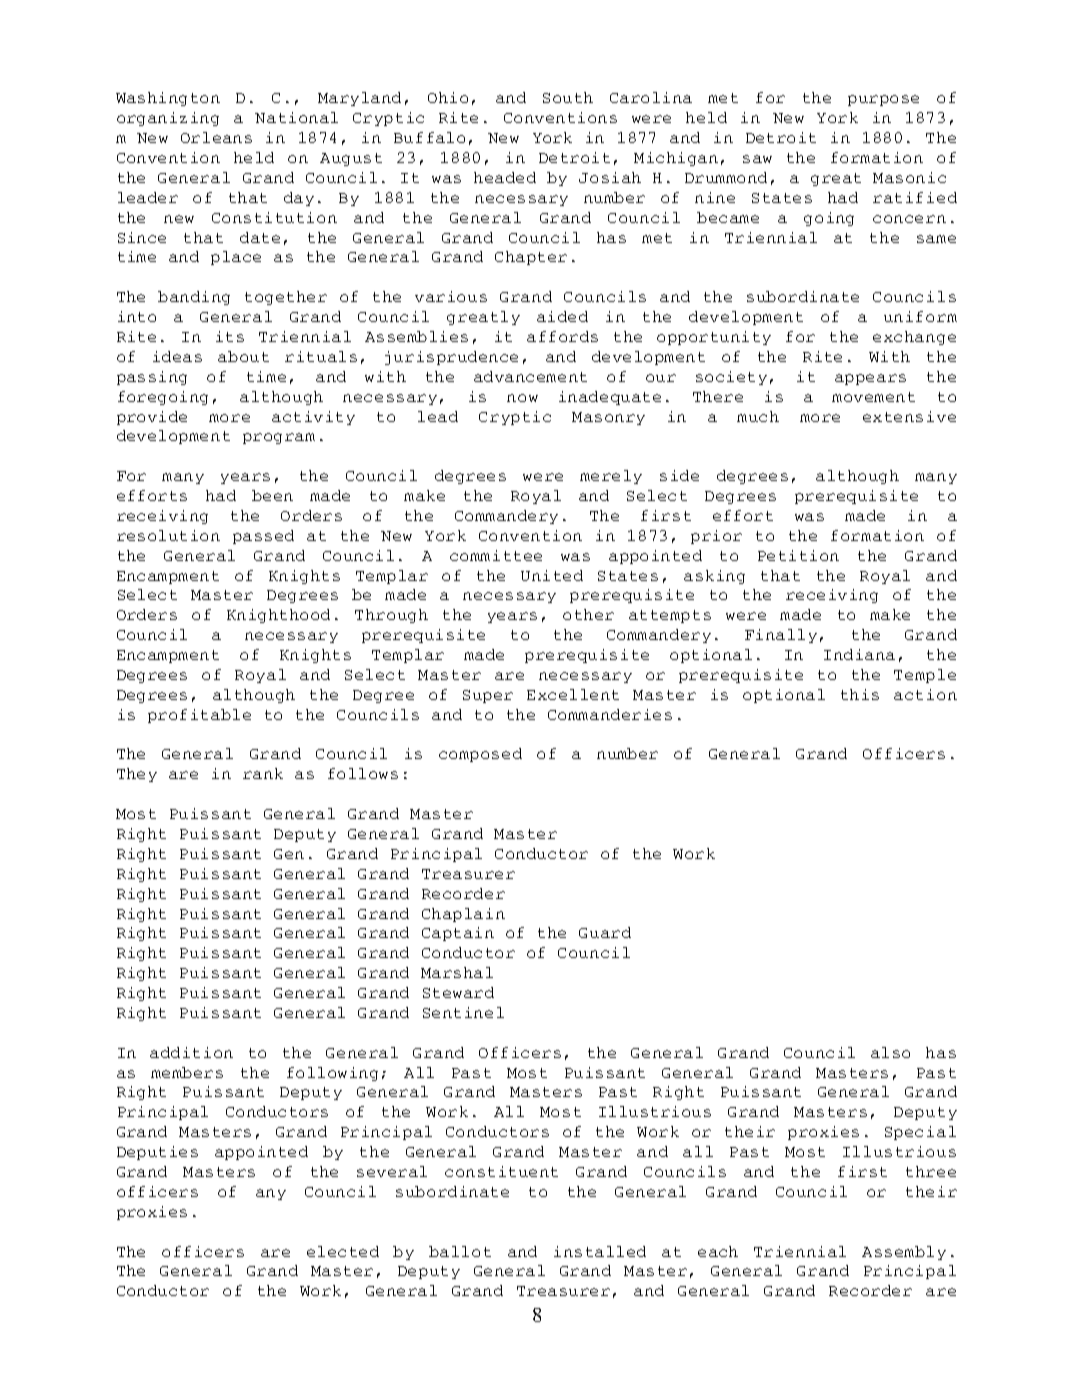 This screenshot has height=1390, width=1074. Describe the element at coordinates (573, 694) in the screenshot. I see `Excellent` at that location.
